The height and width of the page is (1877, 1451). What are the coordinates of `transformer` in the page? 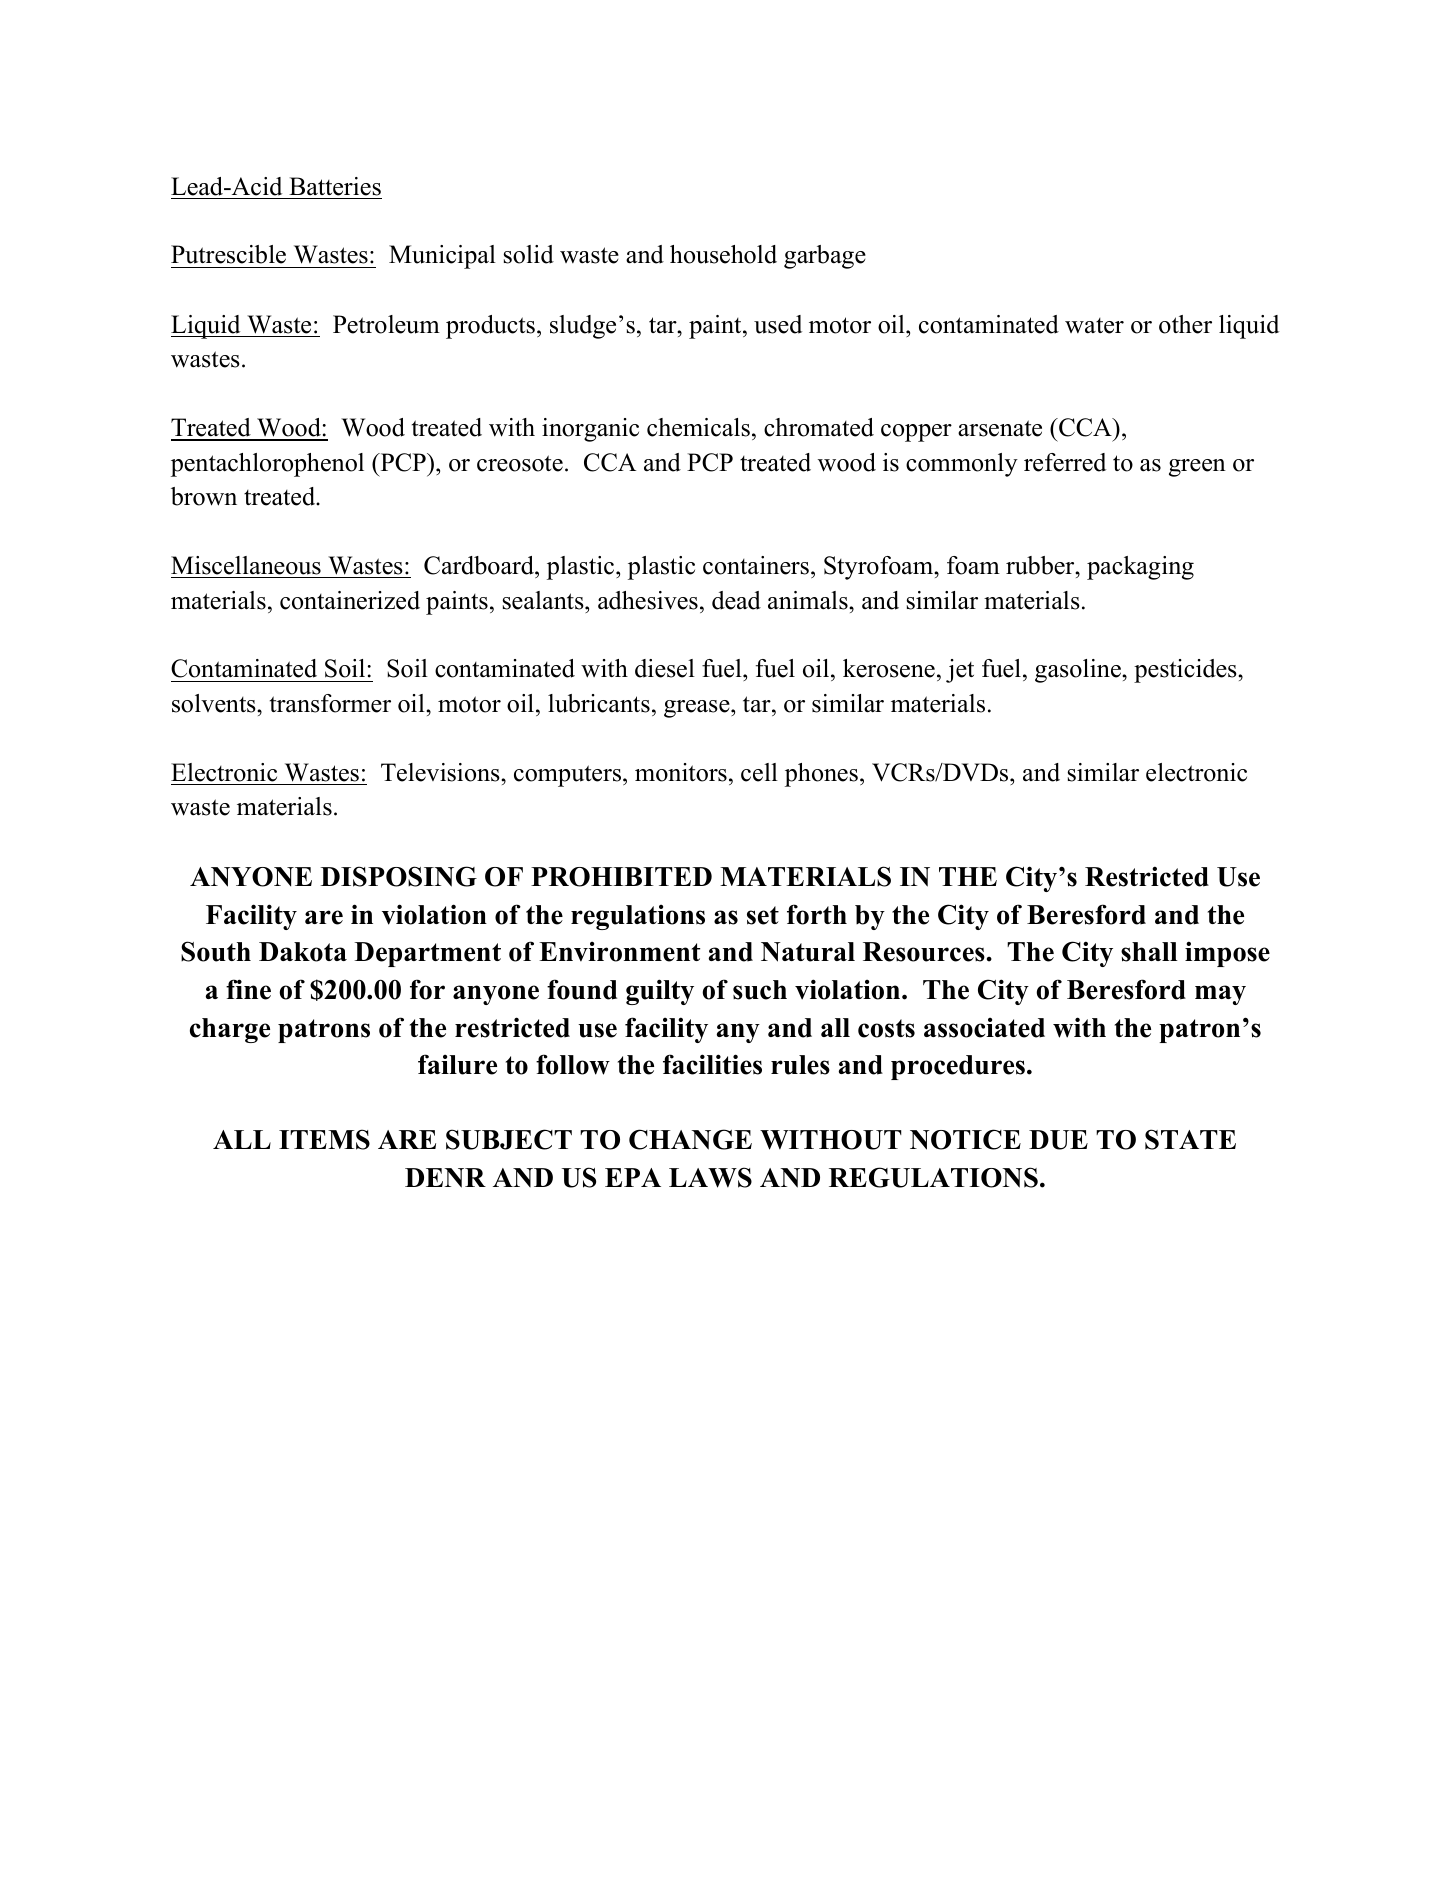 It's located at (330, 703).
